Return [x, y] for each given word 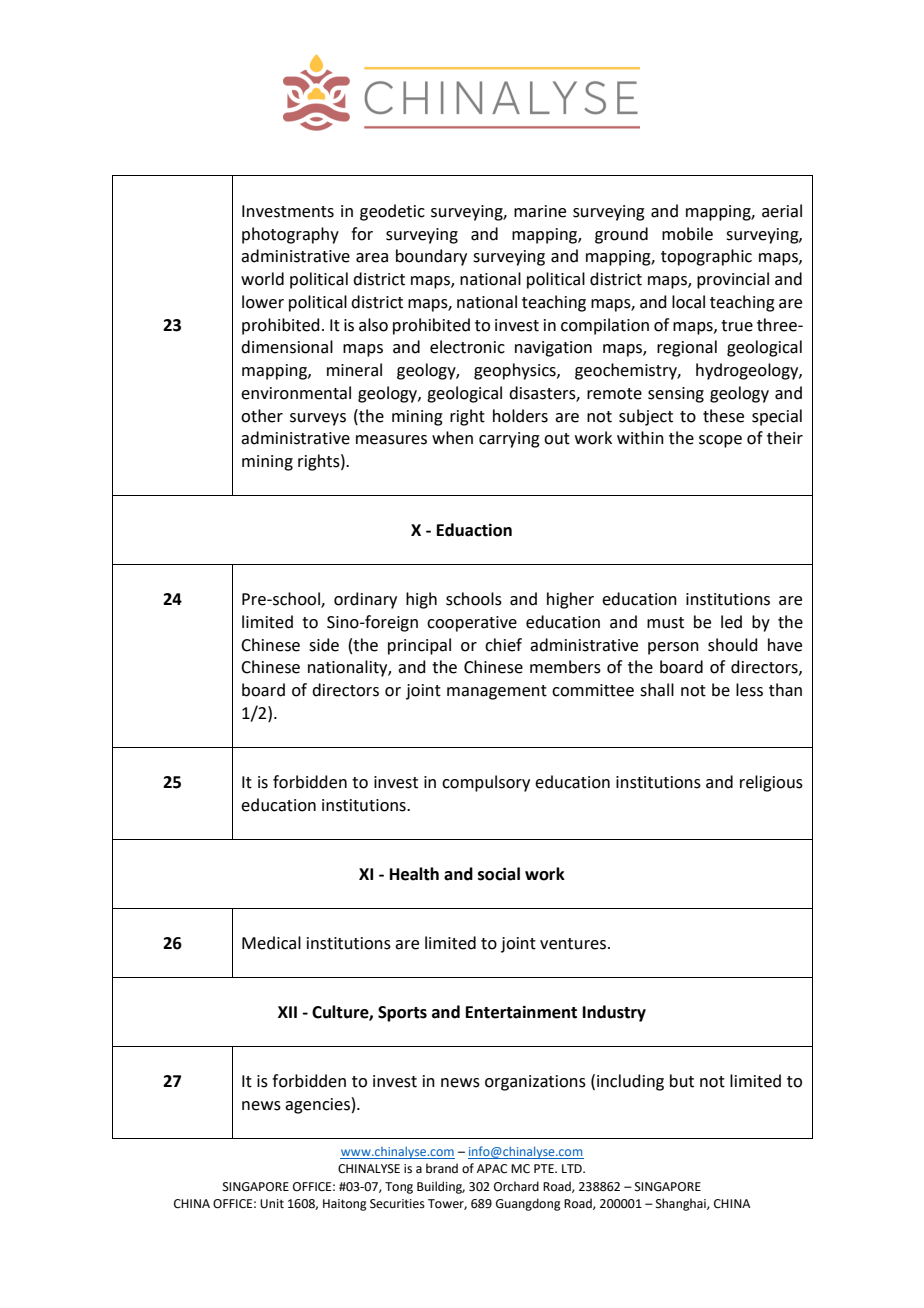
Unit [272, 1204]
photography [290, 235]
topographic [706, 257]
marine [540, 211]
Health [414, 874]
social [499, 874]
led [731, 622]
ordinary [365, 600]
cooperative [472, 624]
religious [771, 783]
